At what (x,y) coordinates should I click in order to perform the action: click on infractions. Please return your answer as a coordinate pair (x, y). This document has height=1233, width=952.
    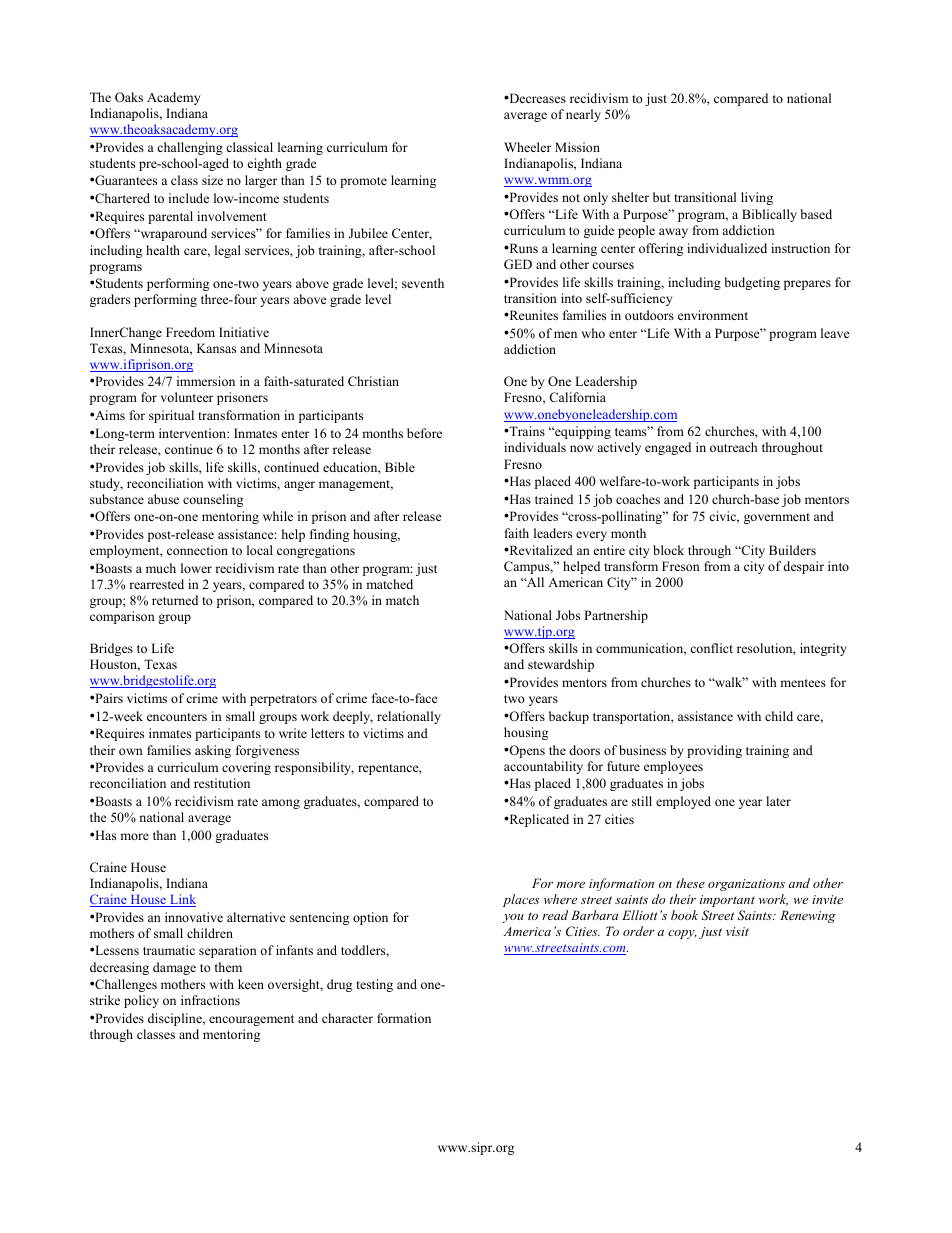
    Looking at the image, I should click on (210, 1000).
